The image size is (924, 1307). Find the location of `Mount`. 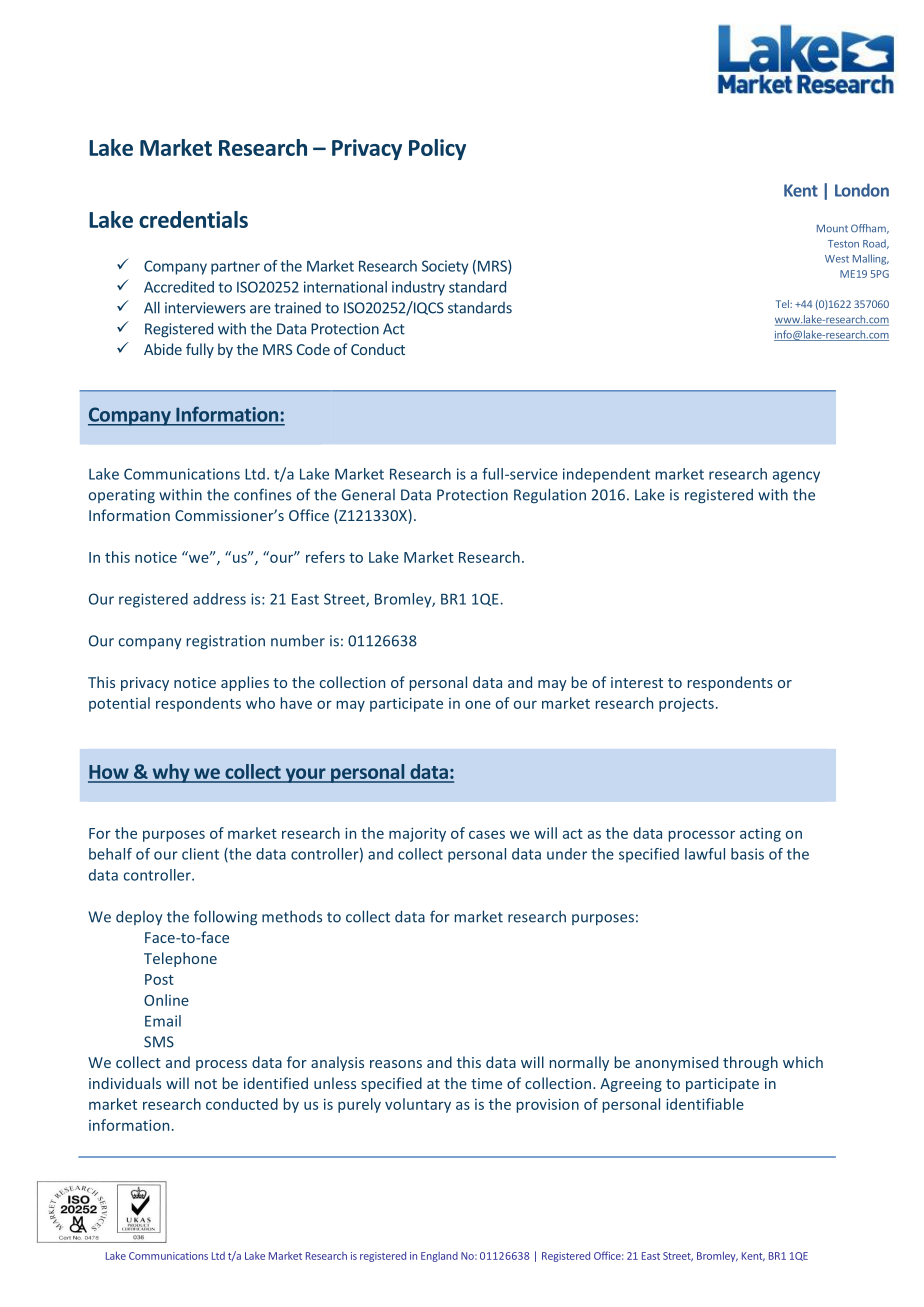

Mount is located at coordinates (832, 228).
